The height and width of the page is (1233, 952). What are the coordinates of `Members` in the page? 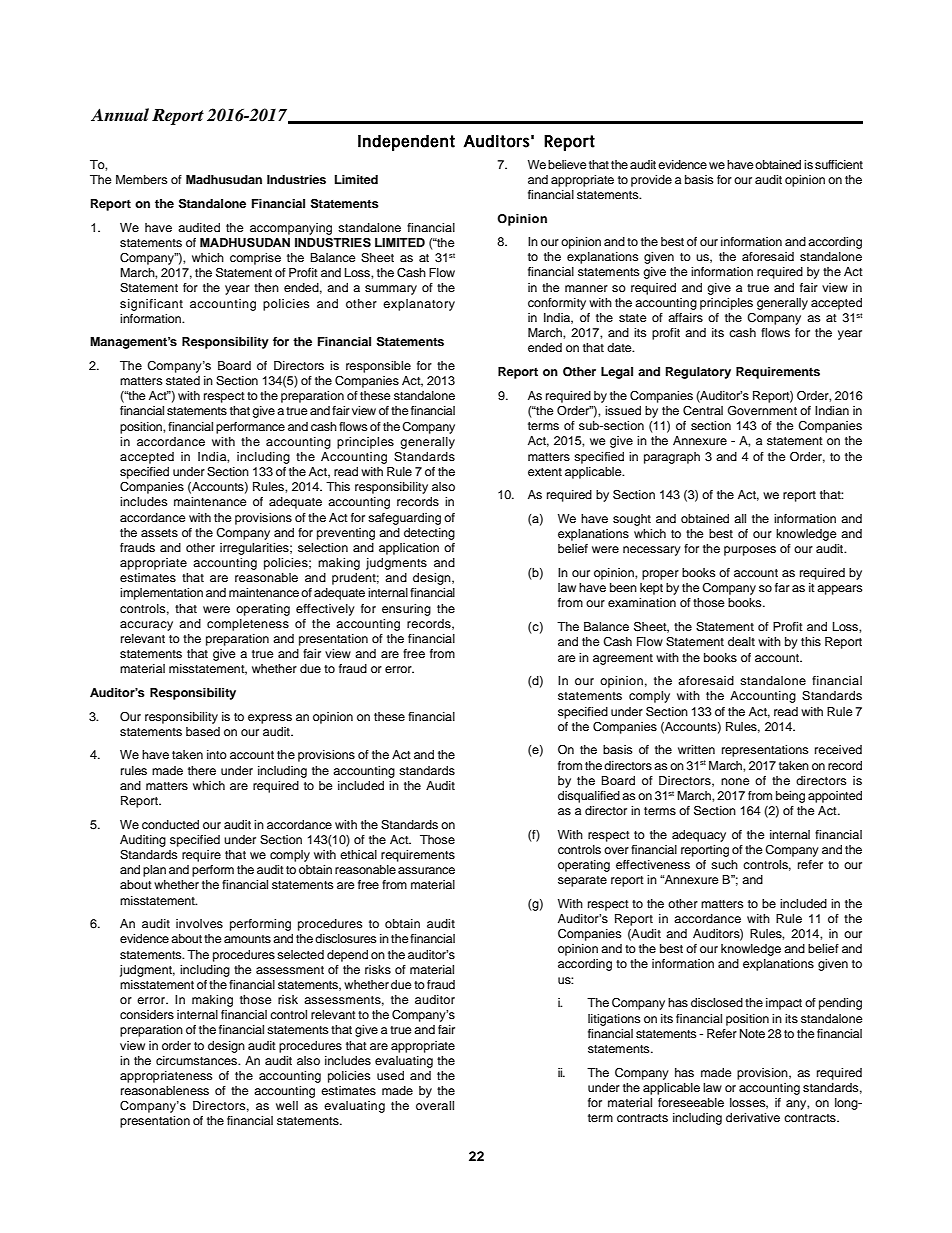 It's located at (142, 179).
